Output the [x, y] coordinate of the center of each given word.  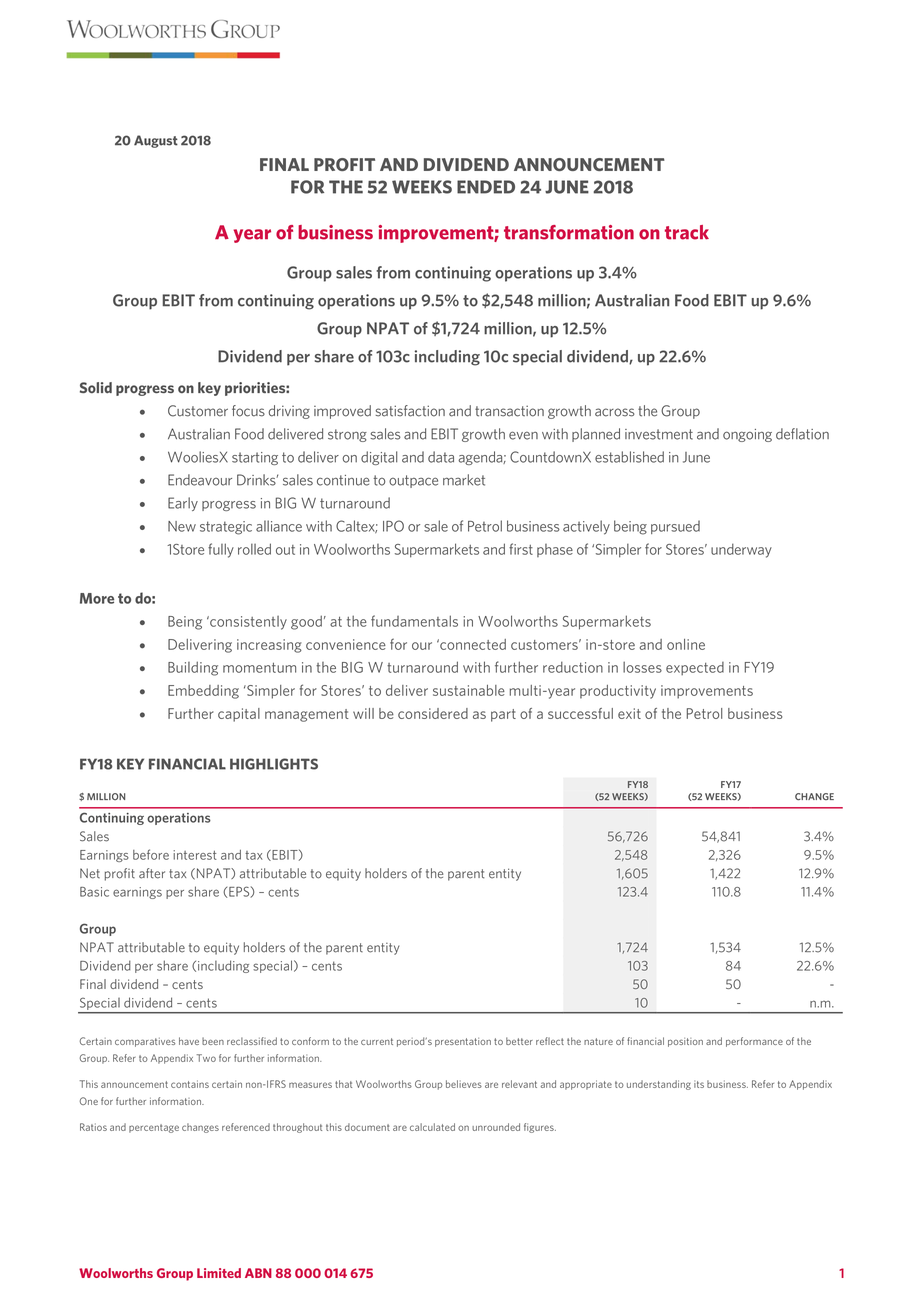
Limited [219, 1273]
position [685, 1042]
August [156, 141]
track [687, 232]
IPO [393, 526]
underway [741, 550]
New [182, 526]
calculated [432, 1127]
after [152, 873]
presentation [463, 1042]
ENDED [486, 187]
